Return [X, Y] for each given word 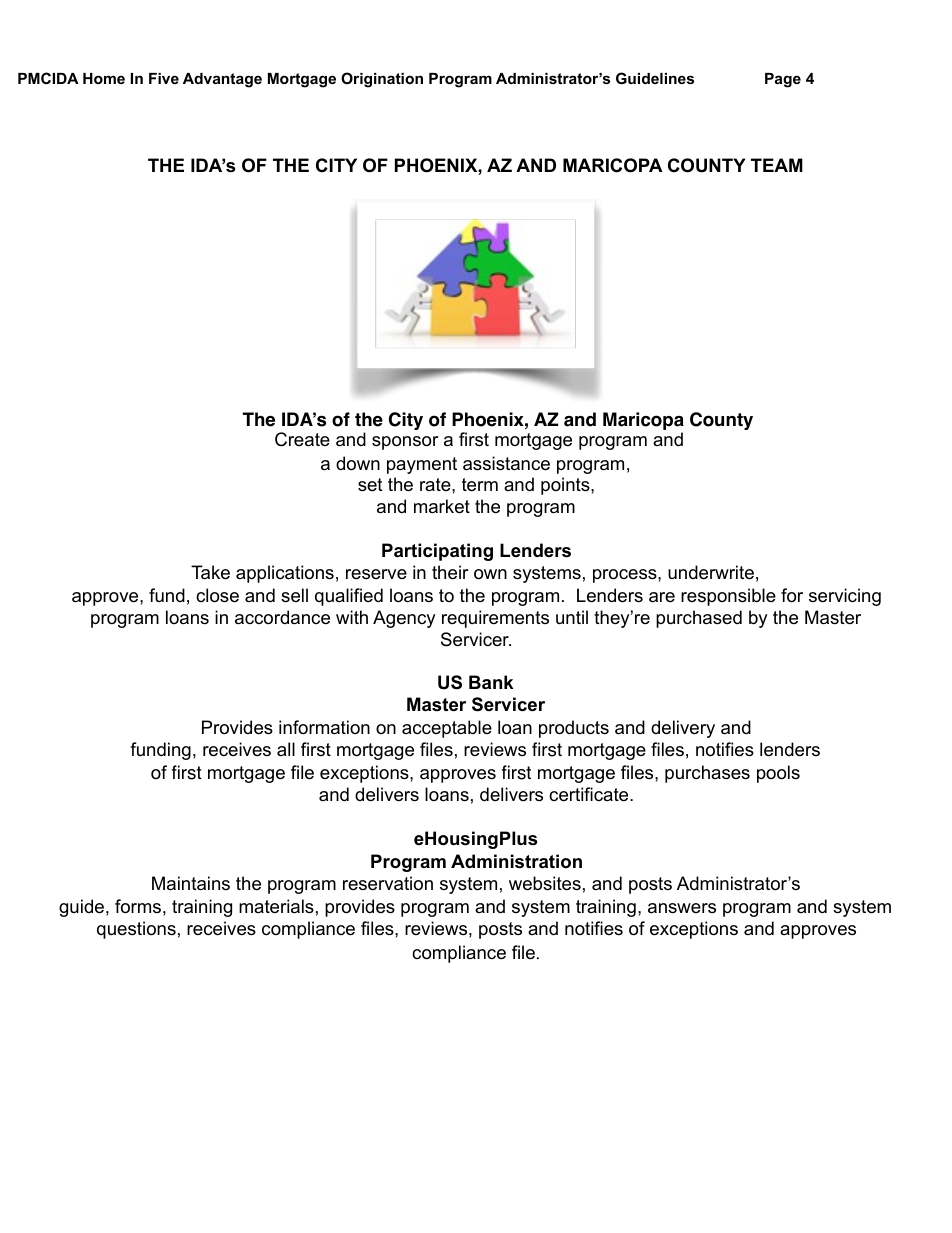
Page [783, 80]
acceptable [447, 729]
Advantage [222, 80]
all [286, 749]
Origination [382, 80]
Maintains [191, 883]
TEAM [777, 165]
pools [778, 774]
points [566, 486]
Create [302, 439]
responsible [728, 597]
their [450, 572]
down [358, 463]
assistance [506, 463]
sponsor [405, 443]
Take [210, 572]
